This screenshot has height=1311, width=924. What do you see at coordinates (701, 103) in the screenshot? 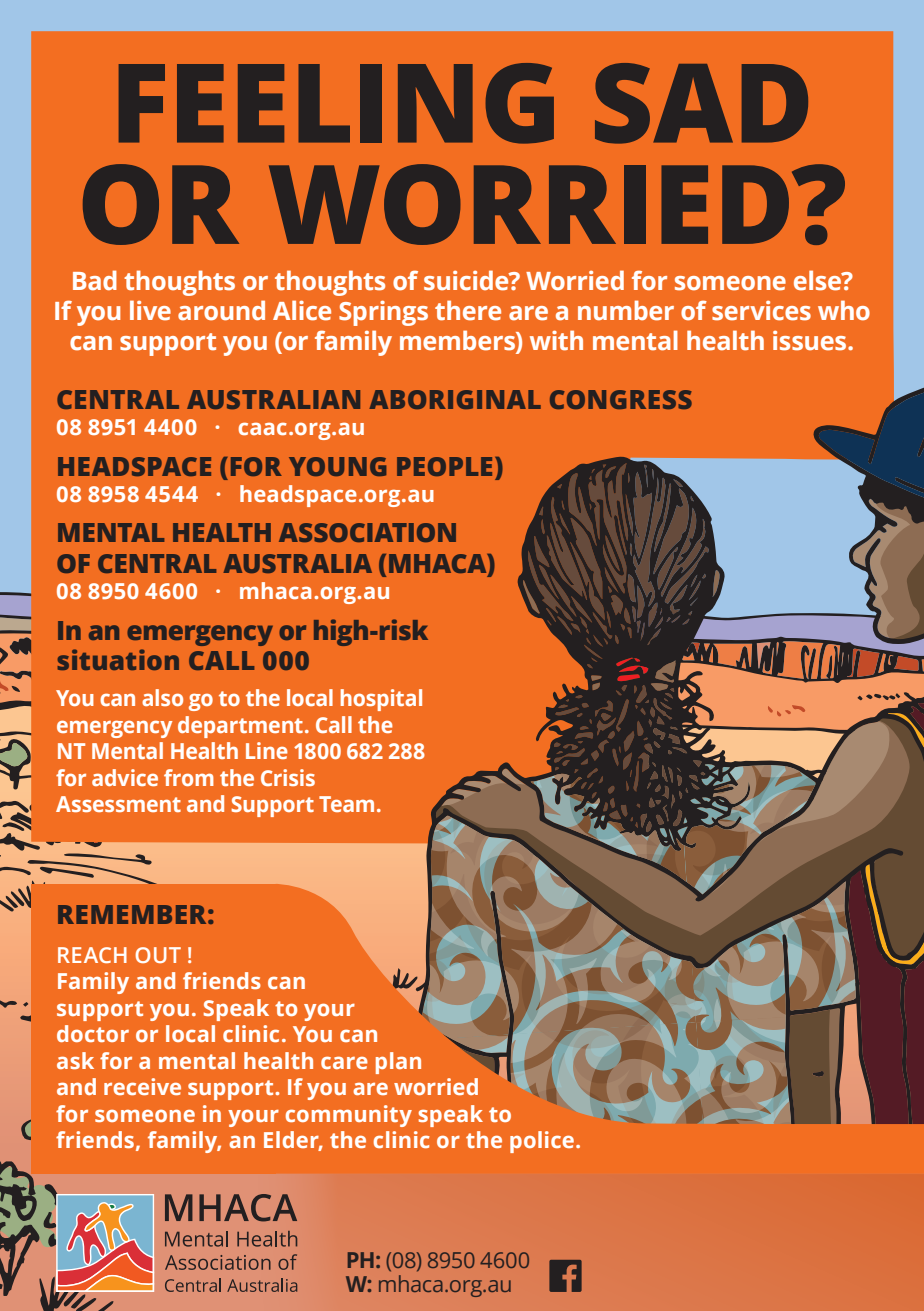
I see `SAD` at bounding box center [701, 103].
